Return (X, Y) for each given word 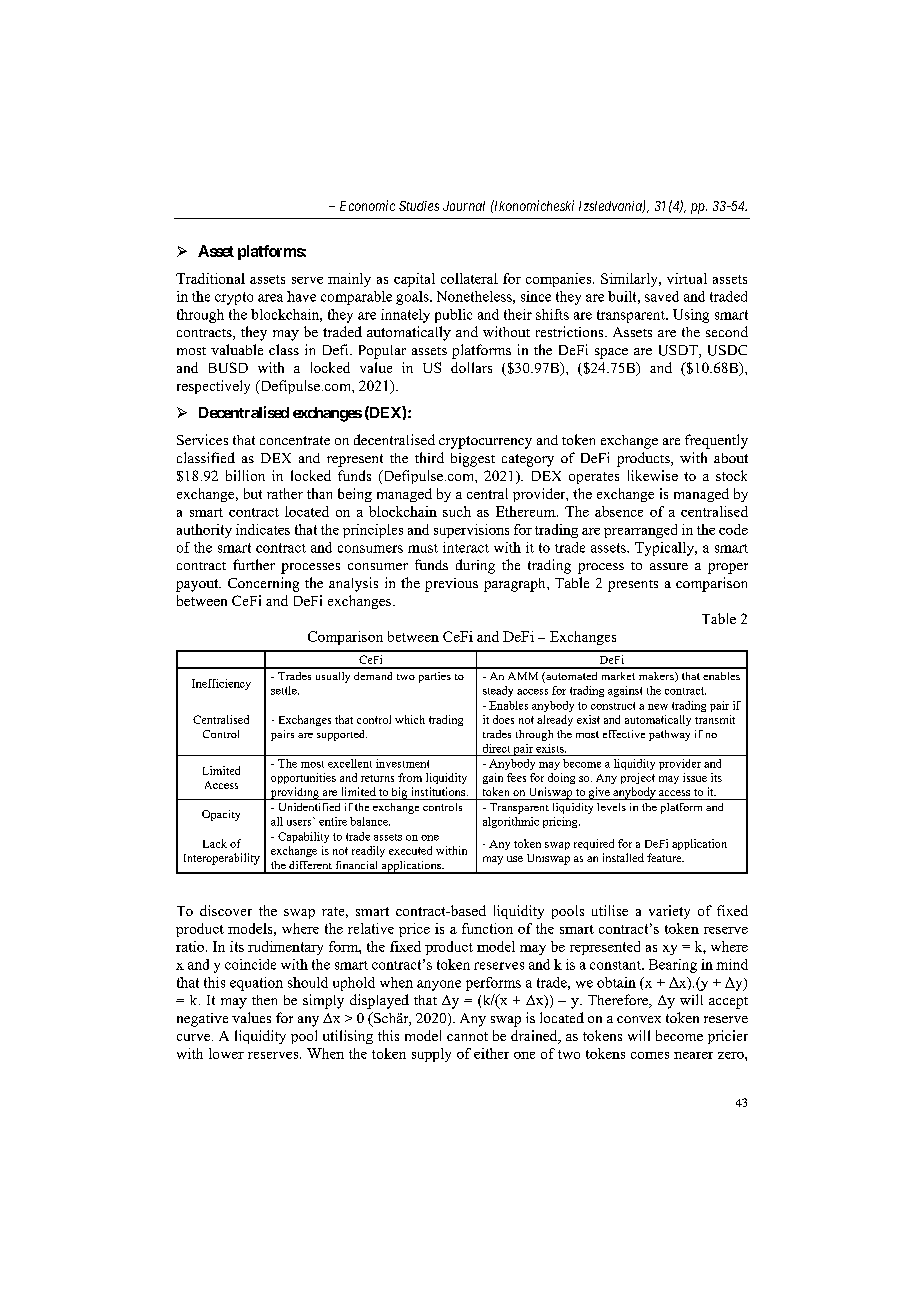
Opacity (221, 815)
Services (202, 439)
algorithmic (511, 822)
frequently (716, 441)
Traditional (210, 278)
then (264, 1000)
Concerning (263, 584)
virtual (687, 278)
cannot (467, 1036)
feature (665, 857)
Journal (464, 206)
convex (639, 1019)
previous (451, 585)
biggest (473, 460)
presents (633, 586)
